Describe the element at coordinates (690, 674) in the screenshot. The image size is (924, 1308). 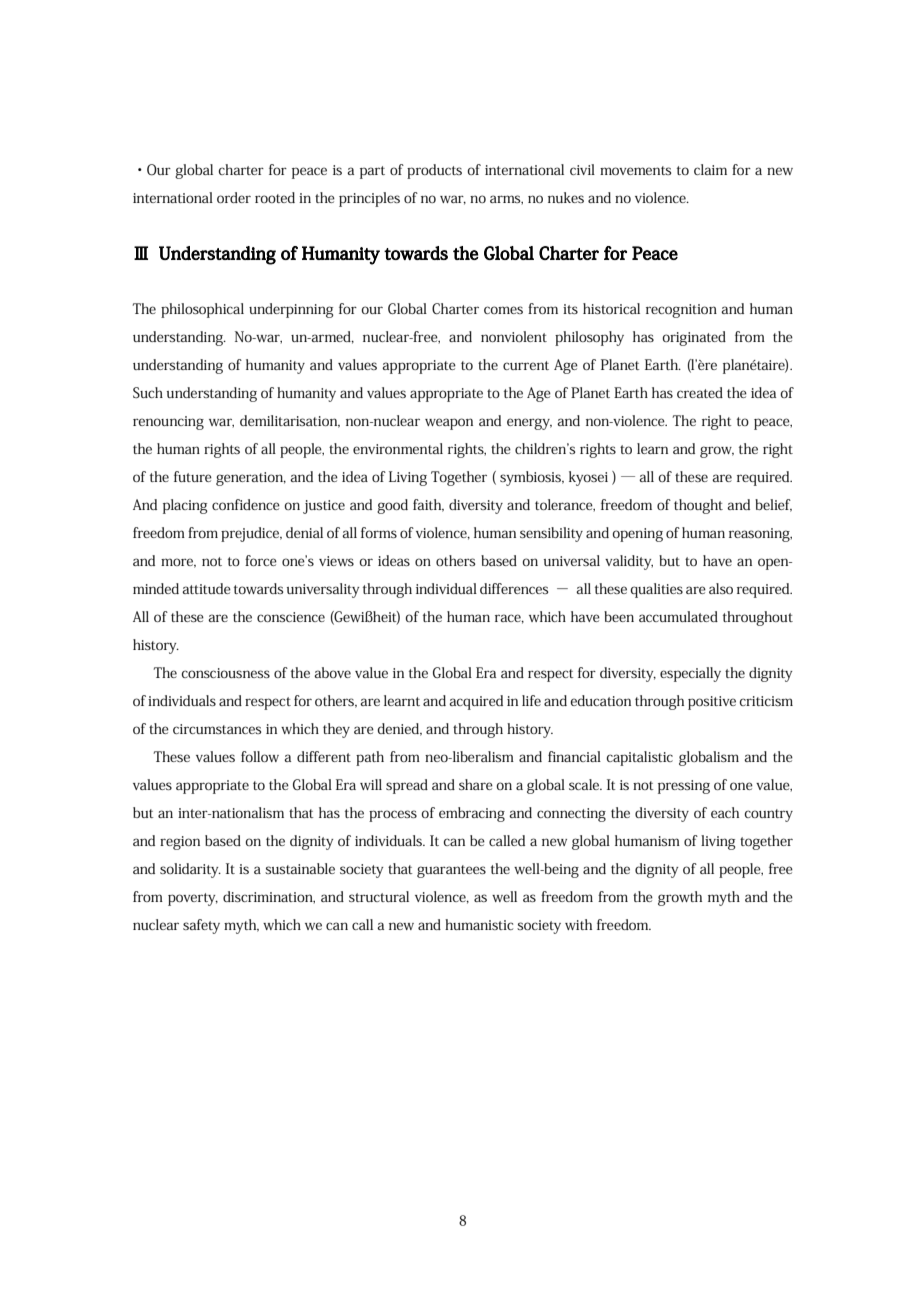
I see `especially` at that location.
